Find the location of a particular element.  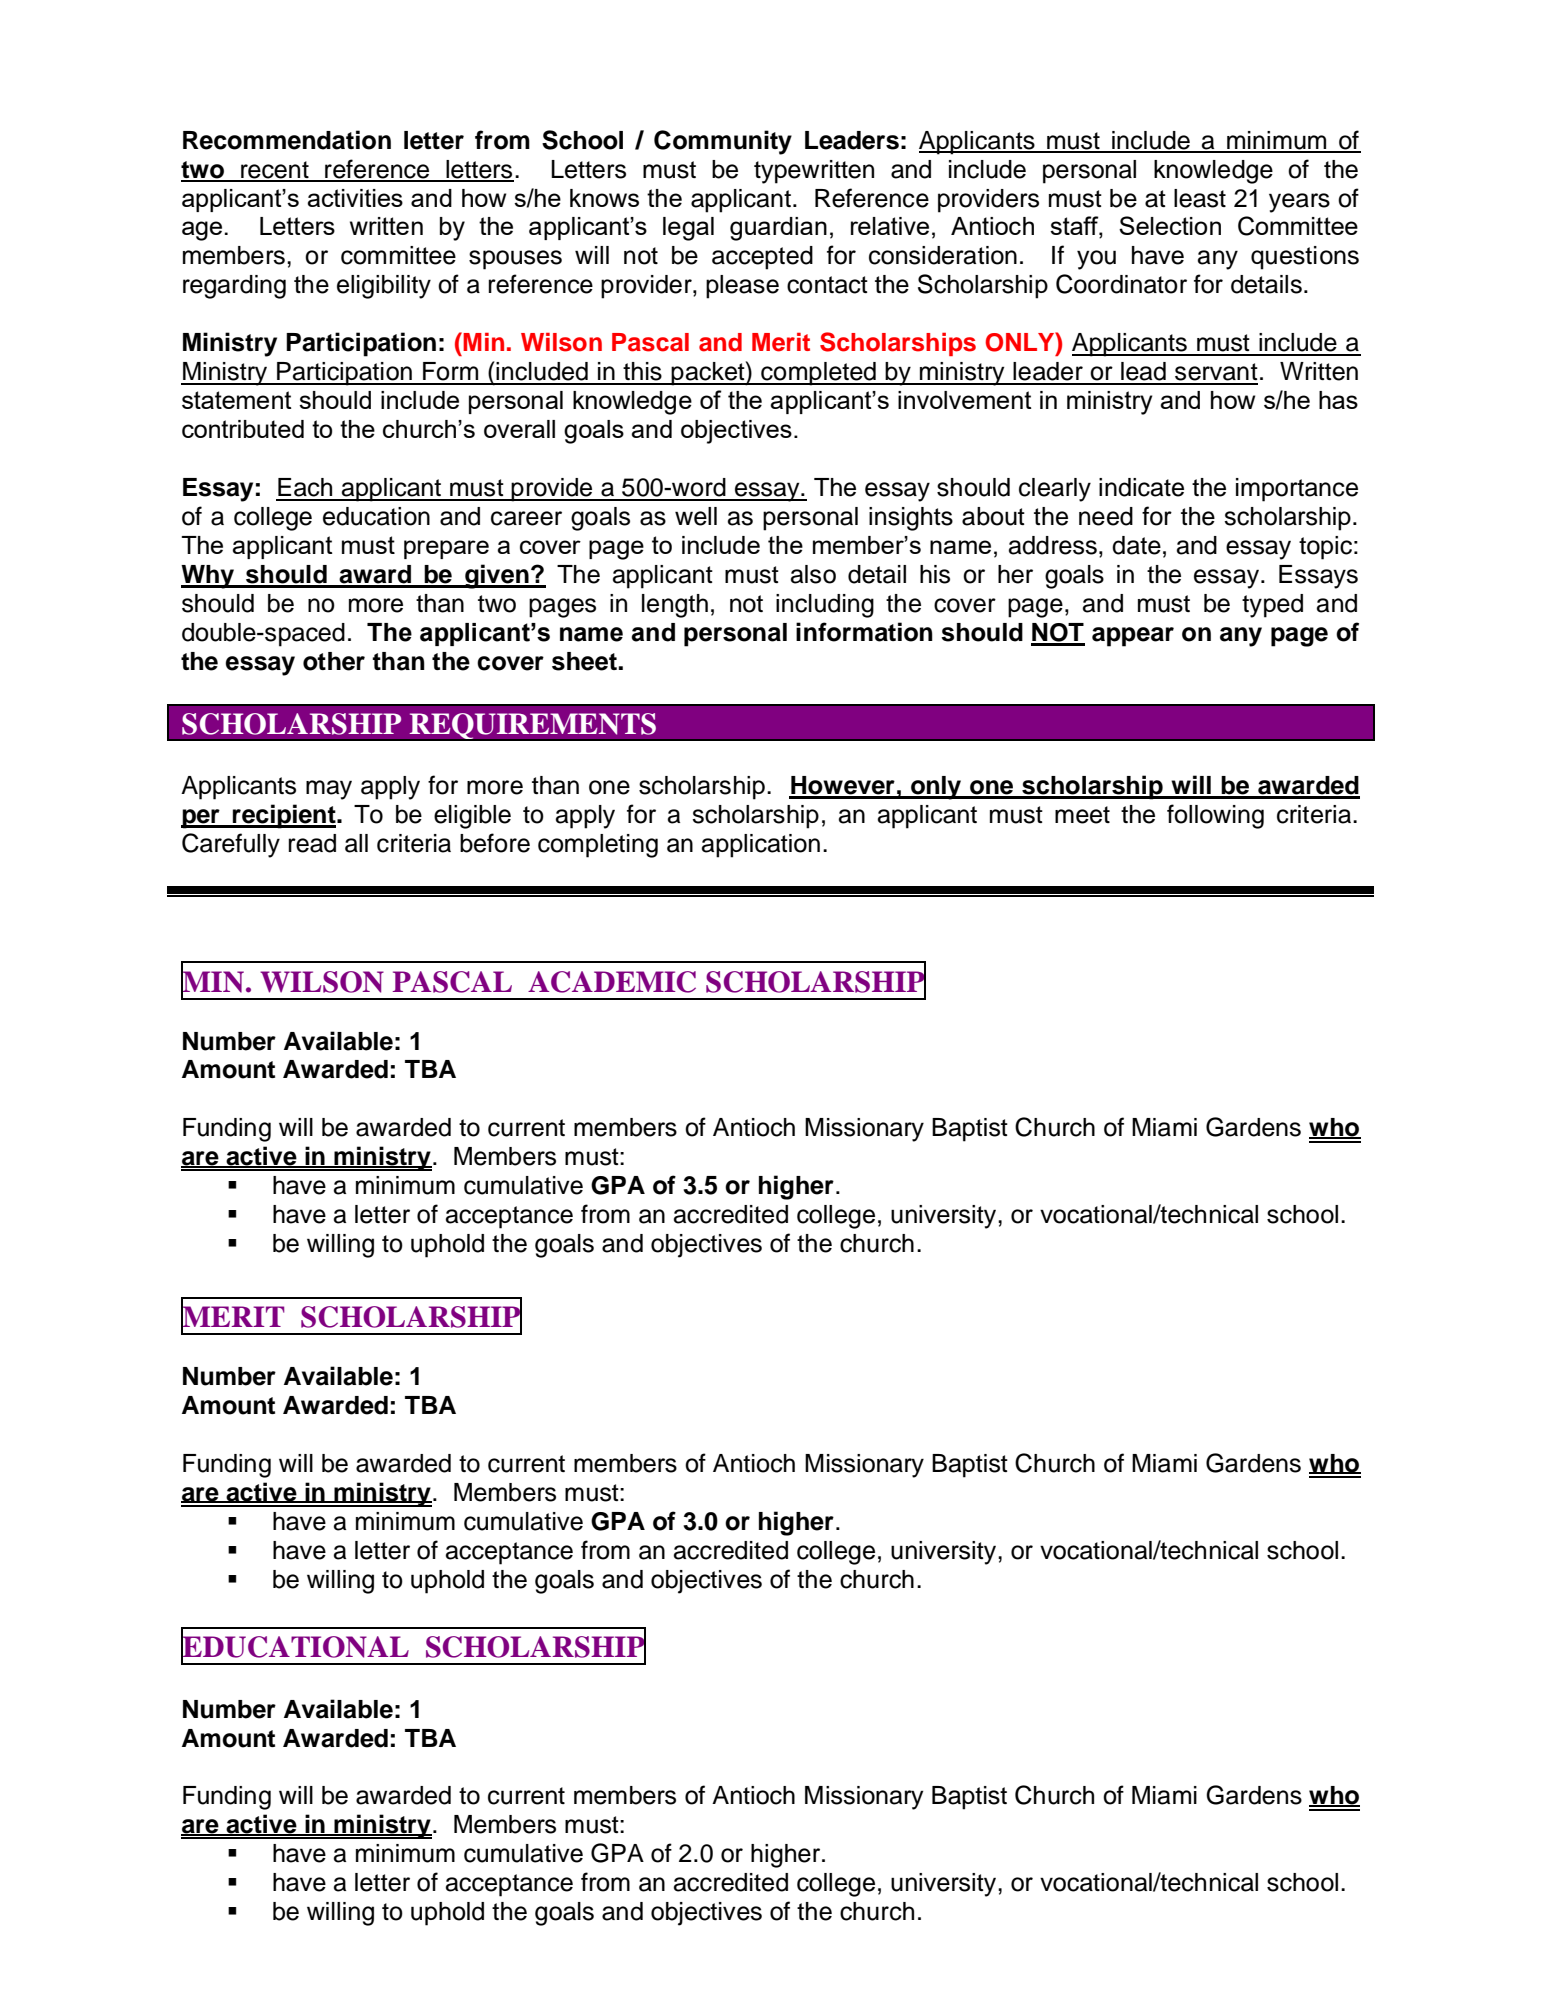

also is located at coordinates (813, 574).
